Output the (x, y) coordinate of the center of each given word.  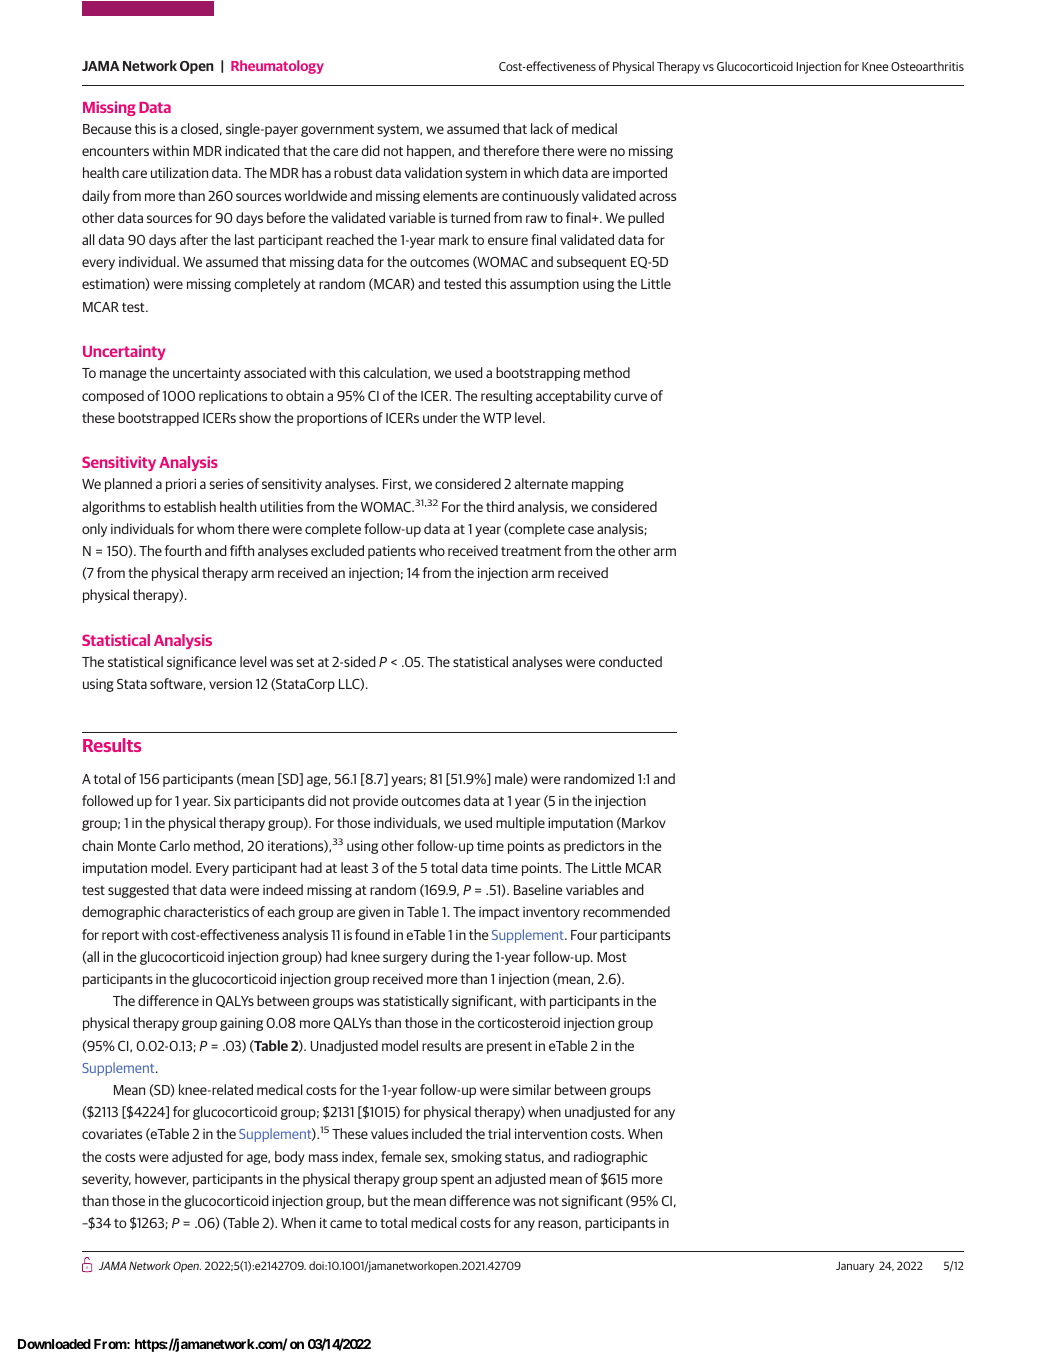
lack (542, 128)
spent (457, 1180)
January (855, 1267)
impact (499, 913)
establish (190, 506)
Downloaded (54, 1344)
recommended (626, 911)
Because (107, 129)
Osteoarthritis (927, 66)
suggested (138, 891)
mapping (598, 485)
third (500, 506)
